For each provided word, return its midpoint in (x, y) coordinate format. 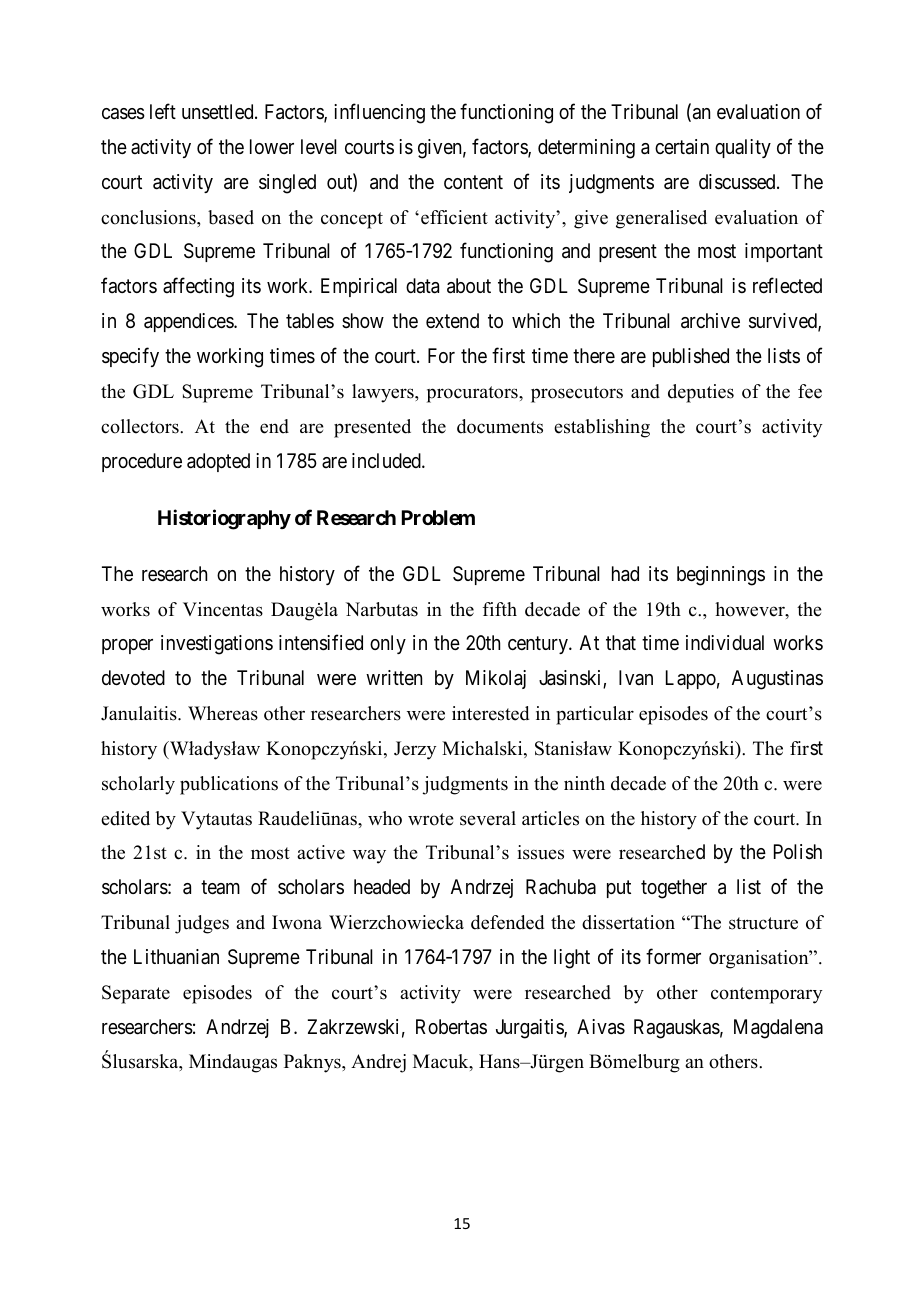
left (163, 111)
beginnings (721, 576)
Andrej (378, 1063)
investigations (217, 645)
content (473, 182)
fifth (500, 609)
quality (743, 148)
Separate (136, 994)
